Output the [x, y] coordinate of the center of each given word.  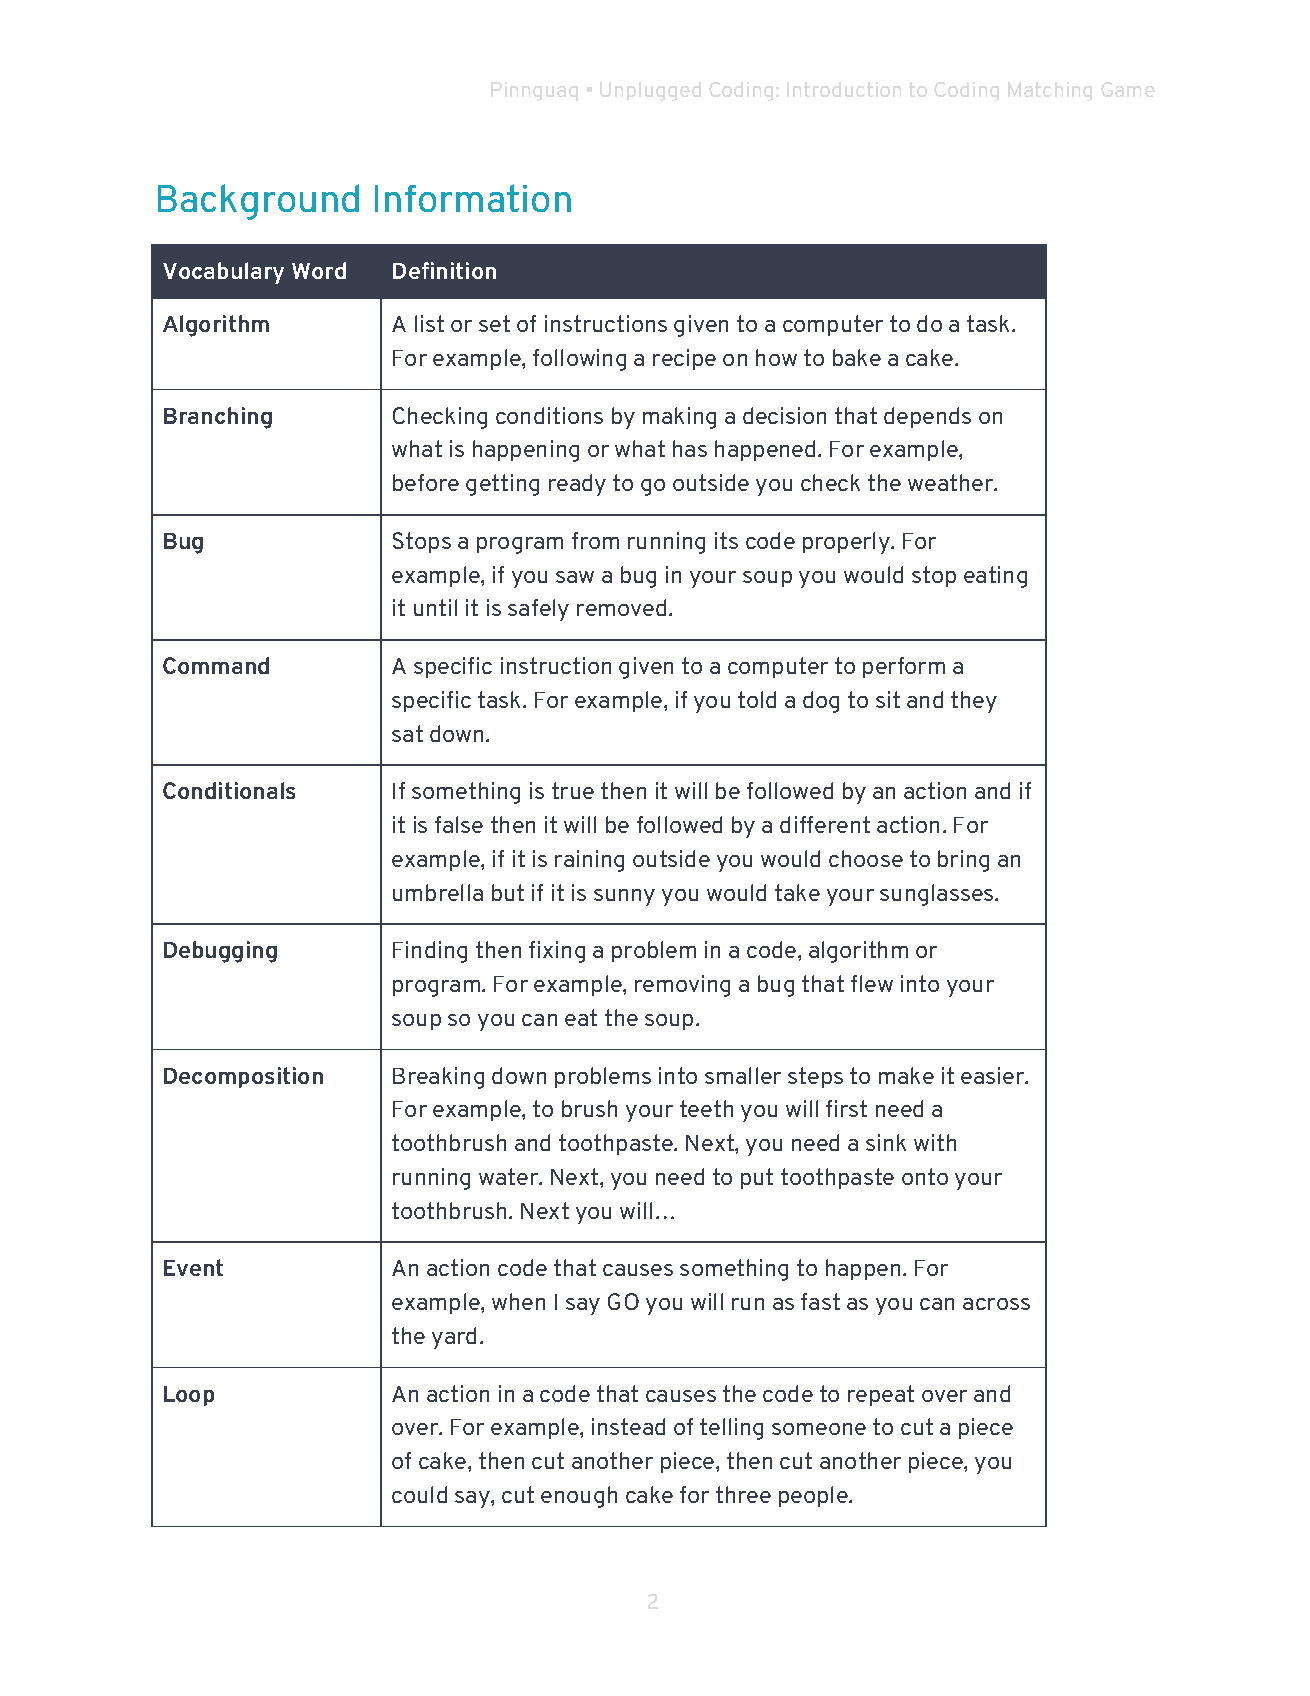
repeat [881, 1395]
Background [258, 202]
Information [473, 198]
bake [857, 357]
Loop [189, 1396]
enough [579, 1497]
